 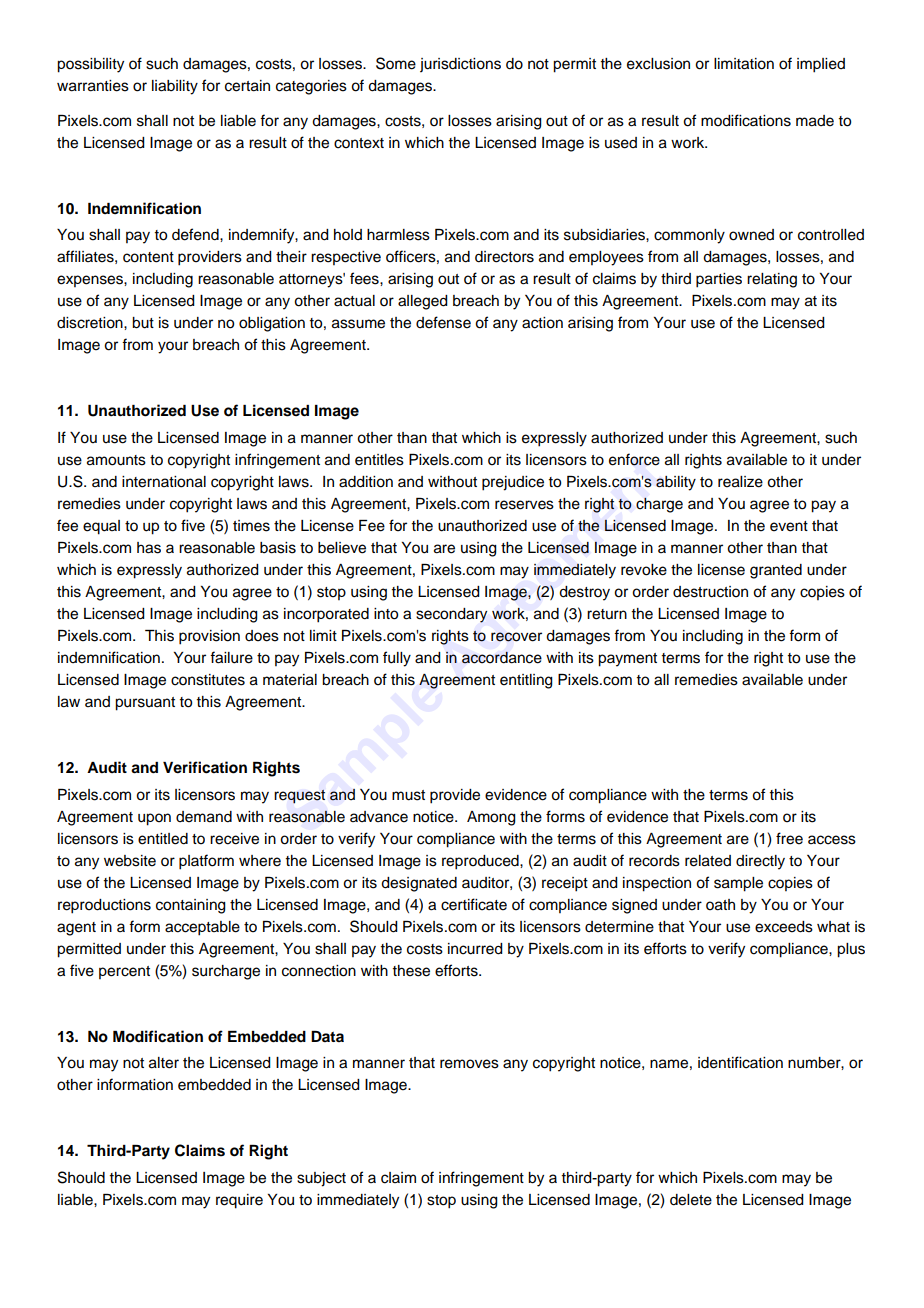 What do you see at coordinates (239, 1201) in the document?
I see `require` at bounding box center [239, 1201].
